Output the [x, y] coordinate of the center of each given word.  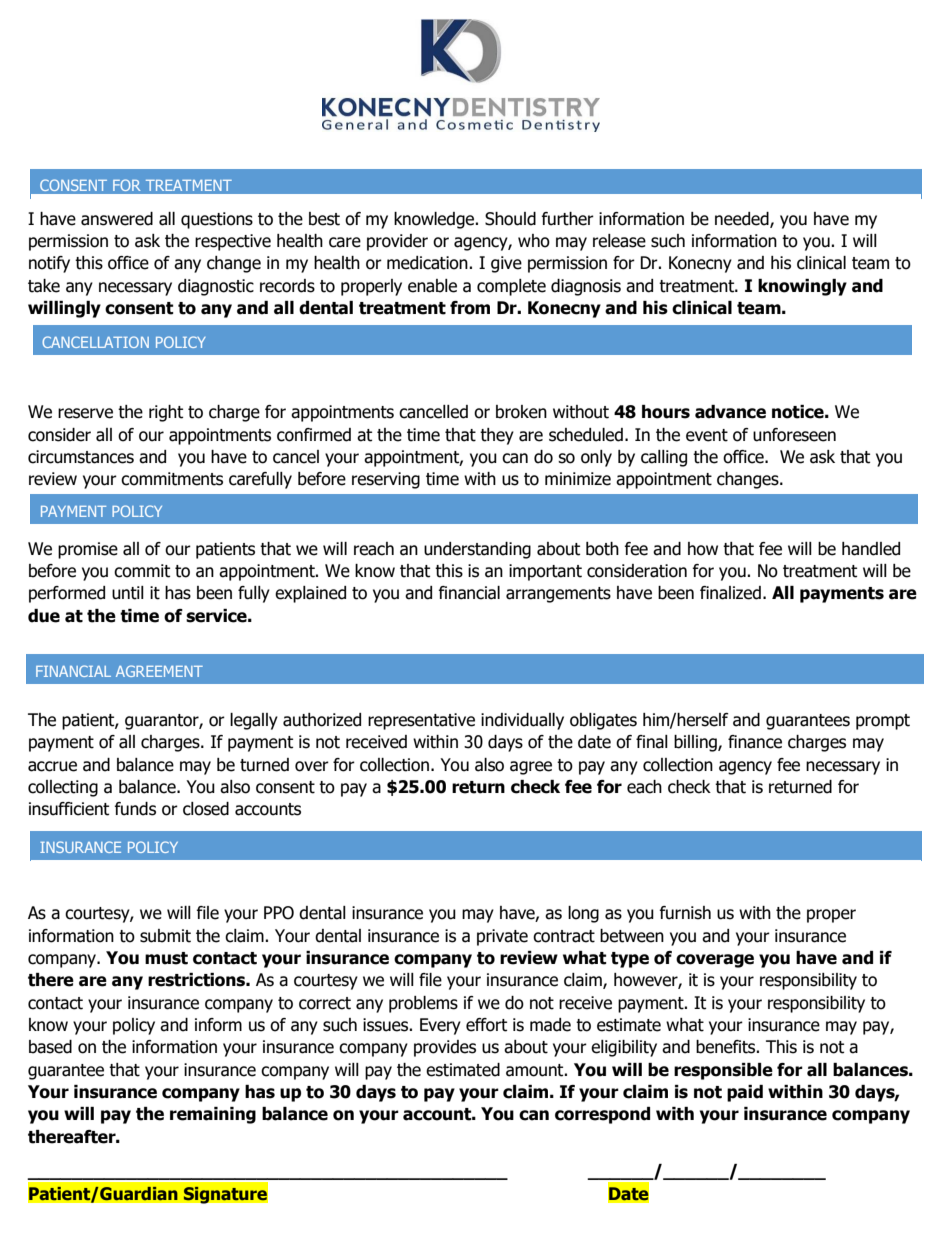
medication [428, 263]
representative [421, 721]
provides [445, 1048]
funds [135, 809]
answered [117, 219]
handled [871, 549]
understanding [477, 550]
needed [743, 219]
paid [745, 1093]
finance [755, 742]
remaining [213, 1115]
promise [88, 550]
